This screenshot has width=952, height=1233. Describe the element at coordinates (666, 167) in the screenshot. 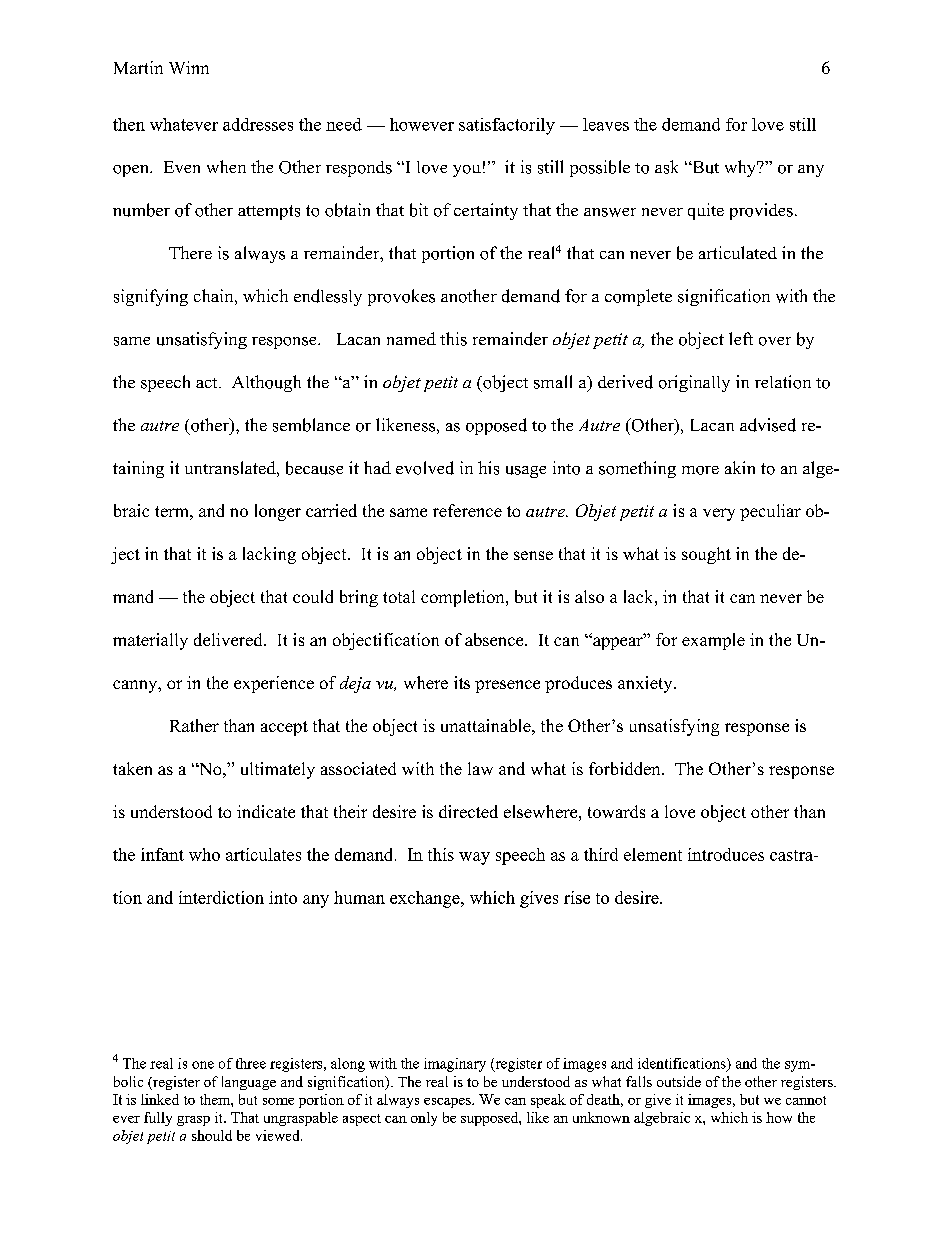

I see `ask` at that location.
